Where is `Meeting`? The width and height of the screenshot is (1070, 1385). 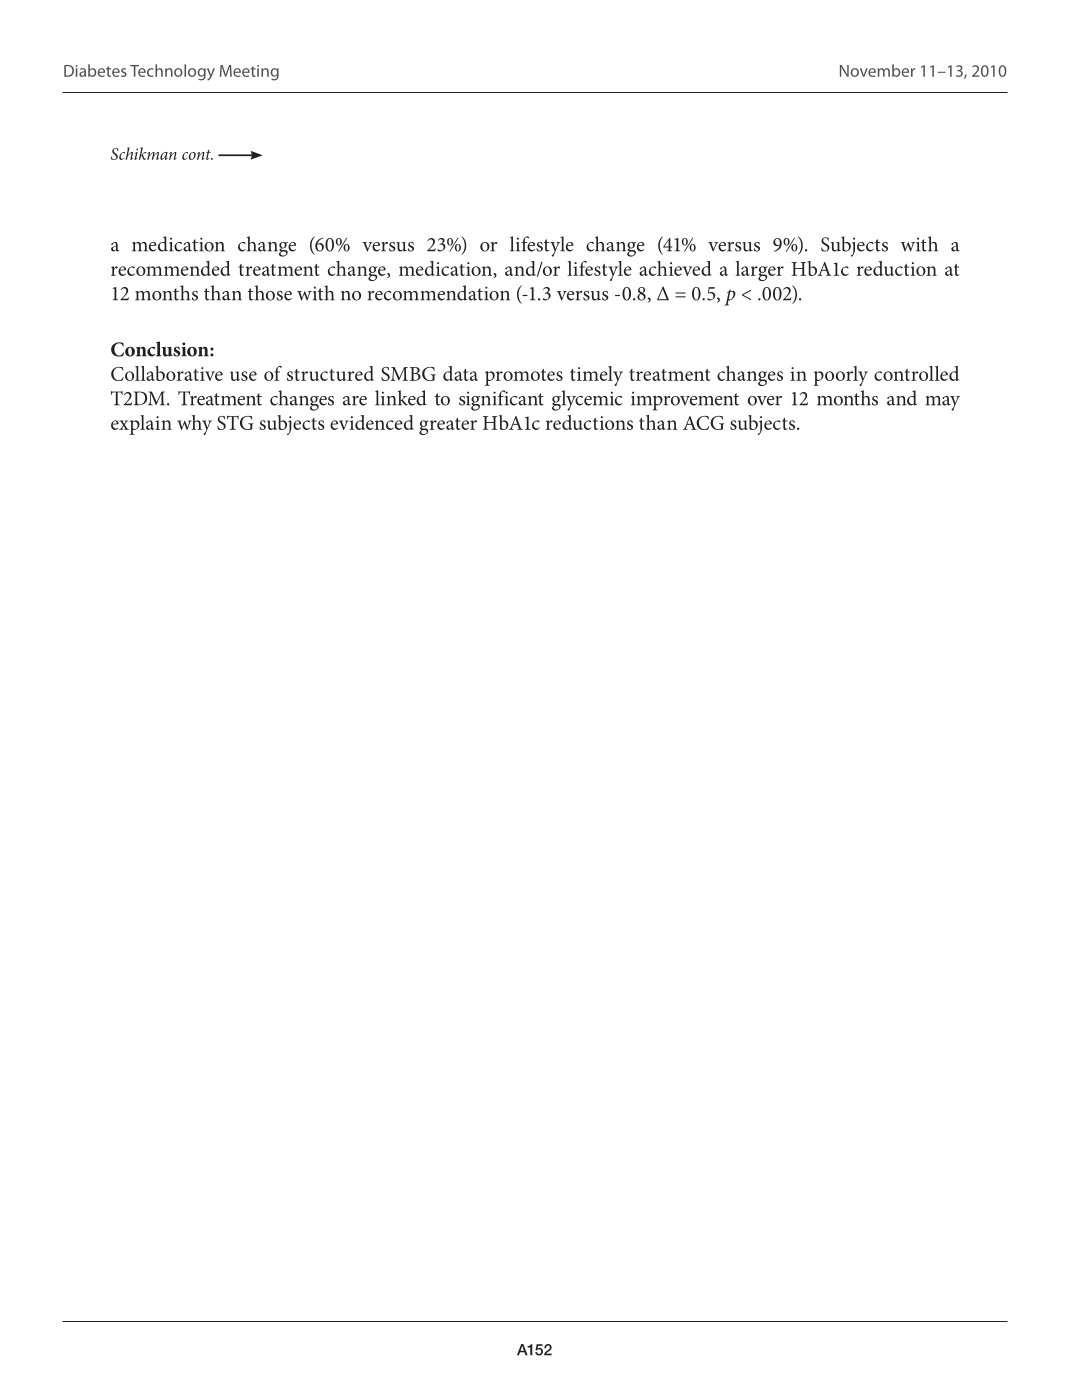
Meeting is located at coordinates (249, 73).
